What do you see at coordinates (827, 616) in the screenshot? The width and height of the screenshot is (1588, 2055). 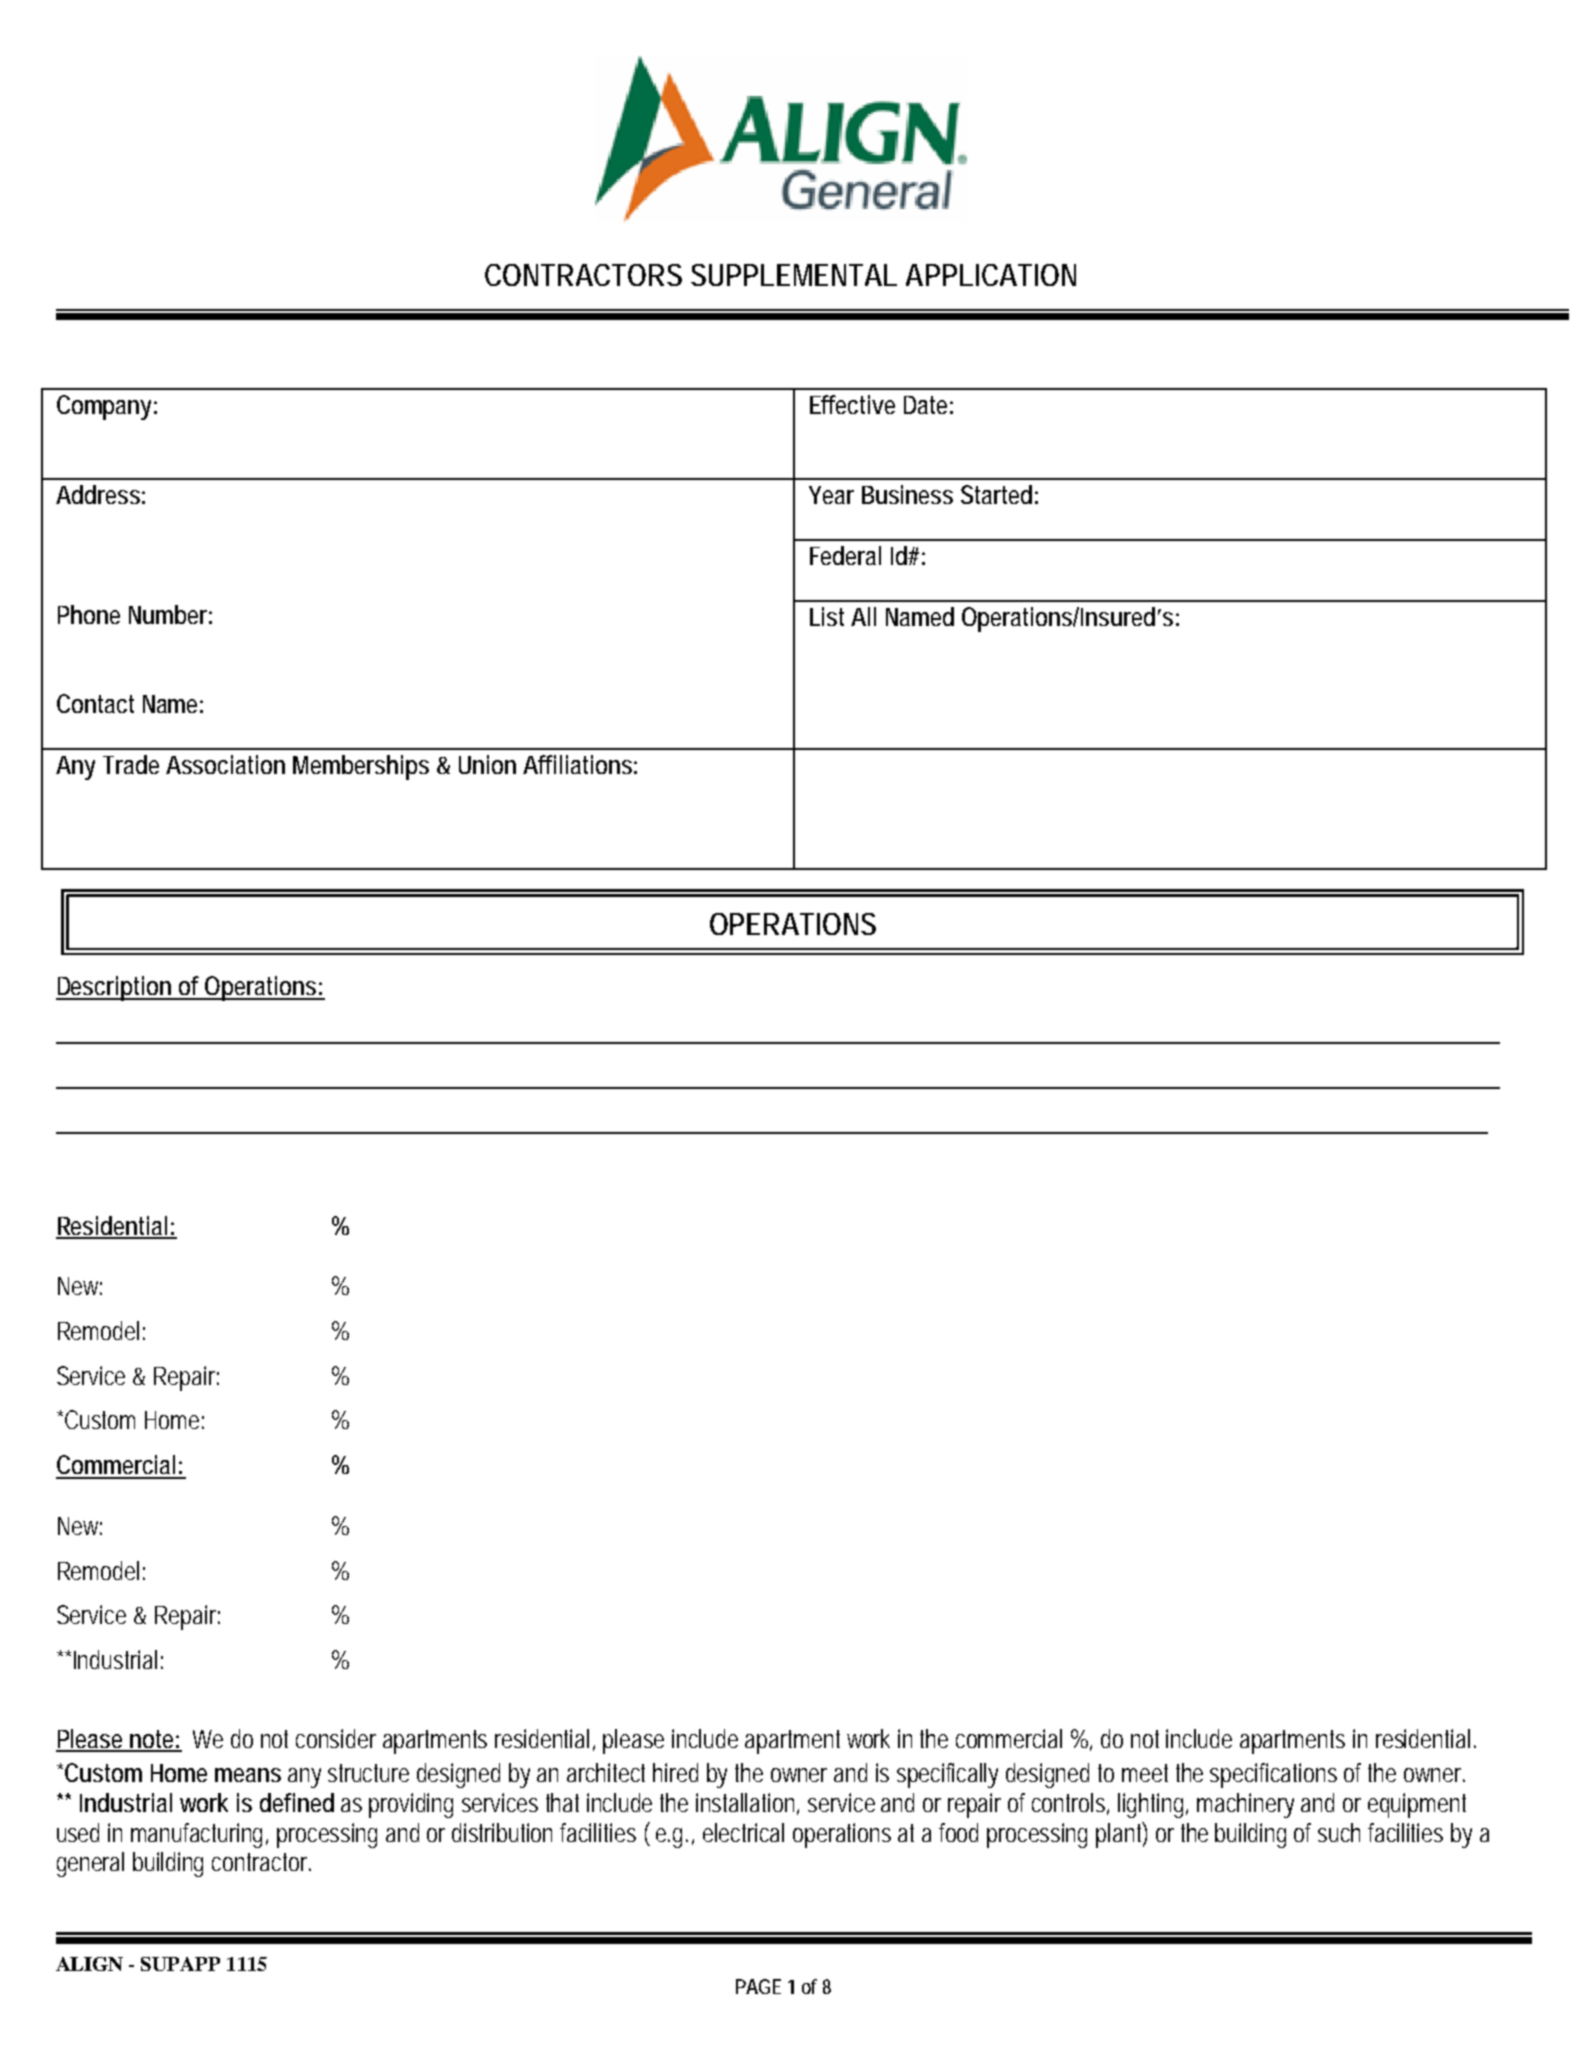 I see `List` at bounding box center [827, 616].
